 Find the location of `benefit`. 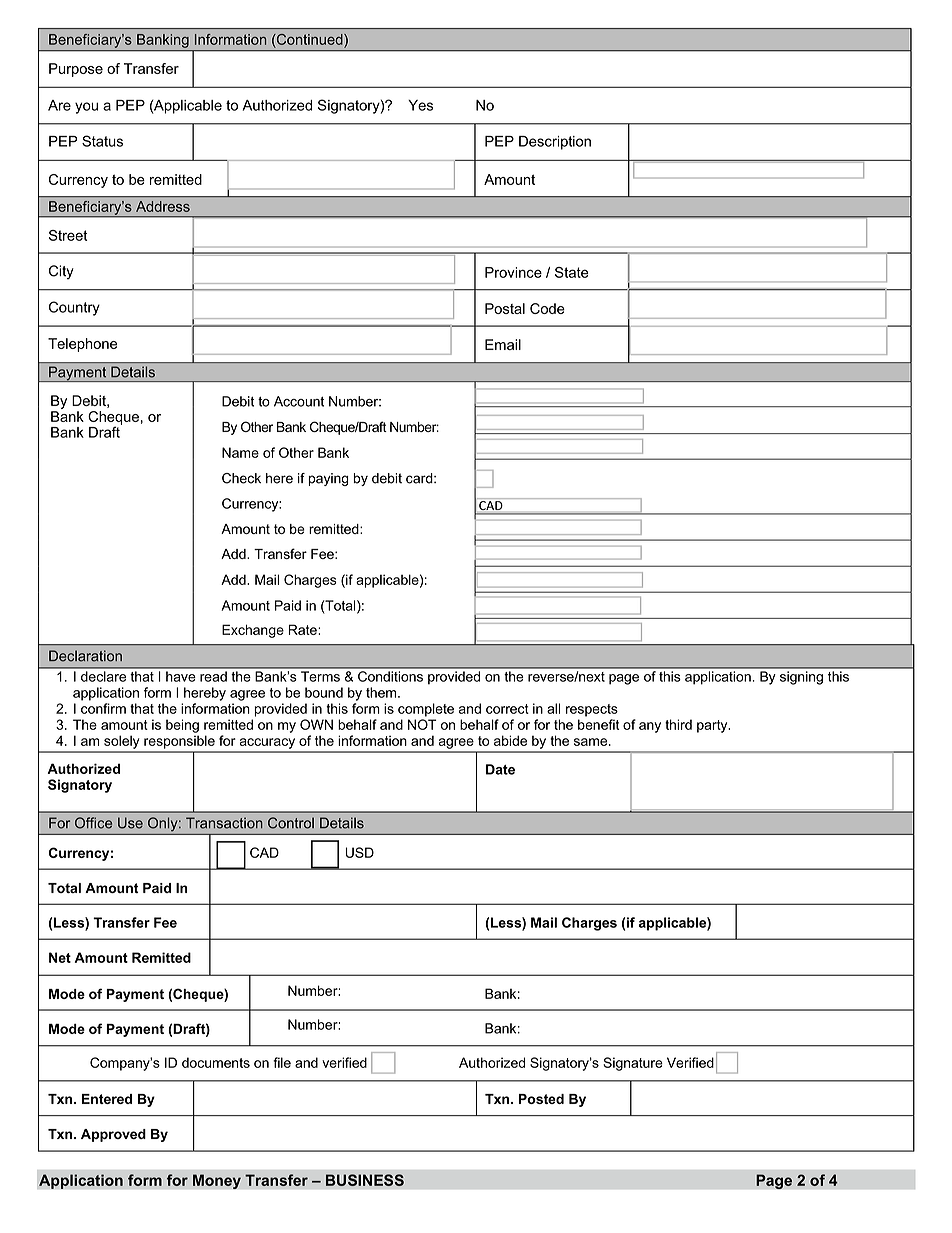

benefit is located at coordinates (598, 724).
